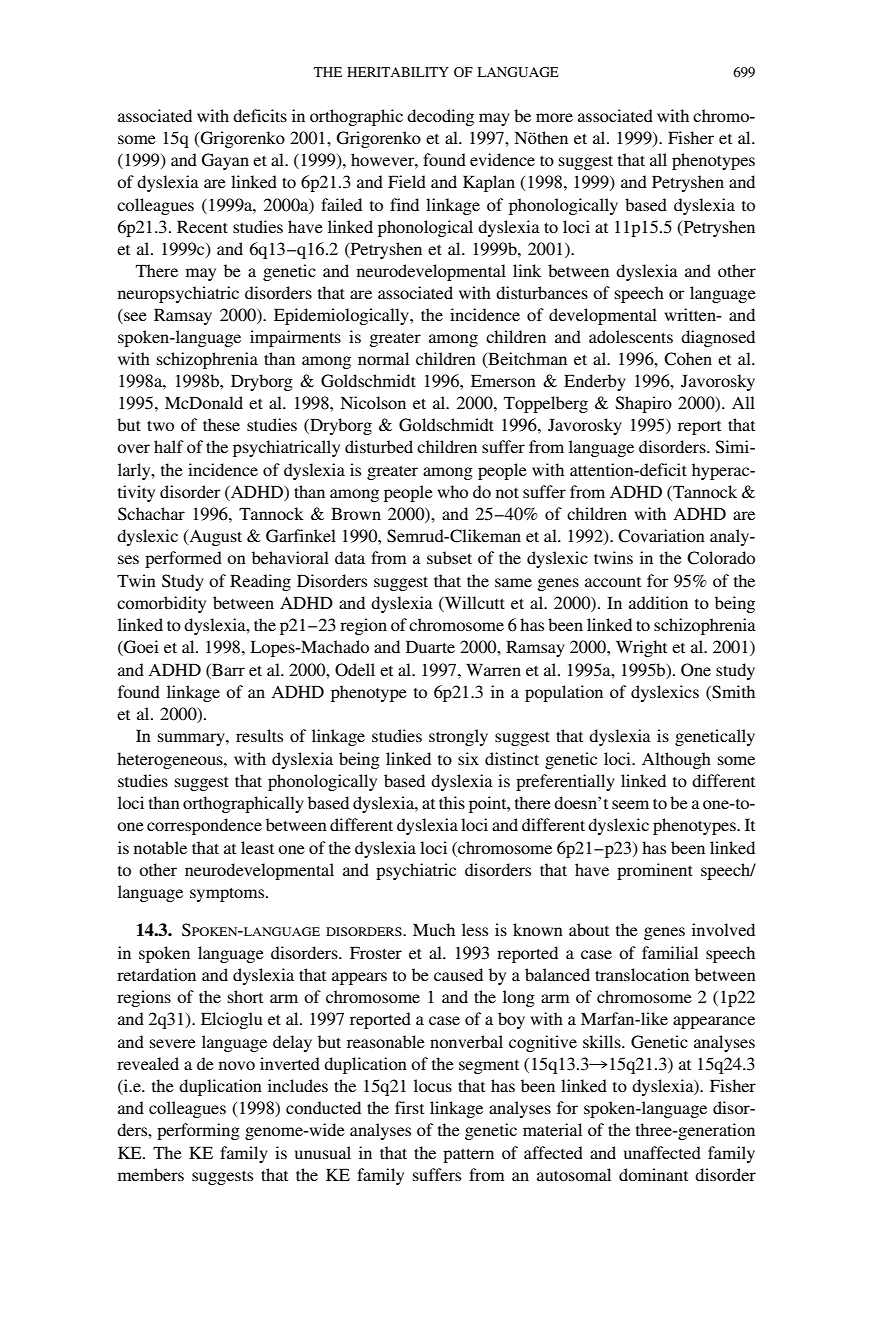 This page has height=1328, width=896. I want to click on Duarte, so click(430, 646).
